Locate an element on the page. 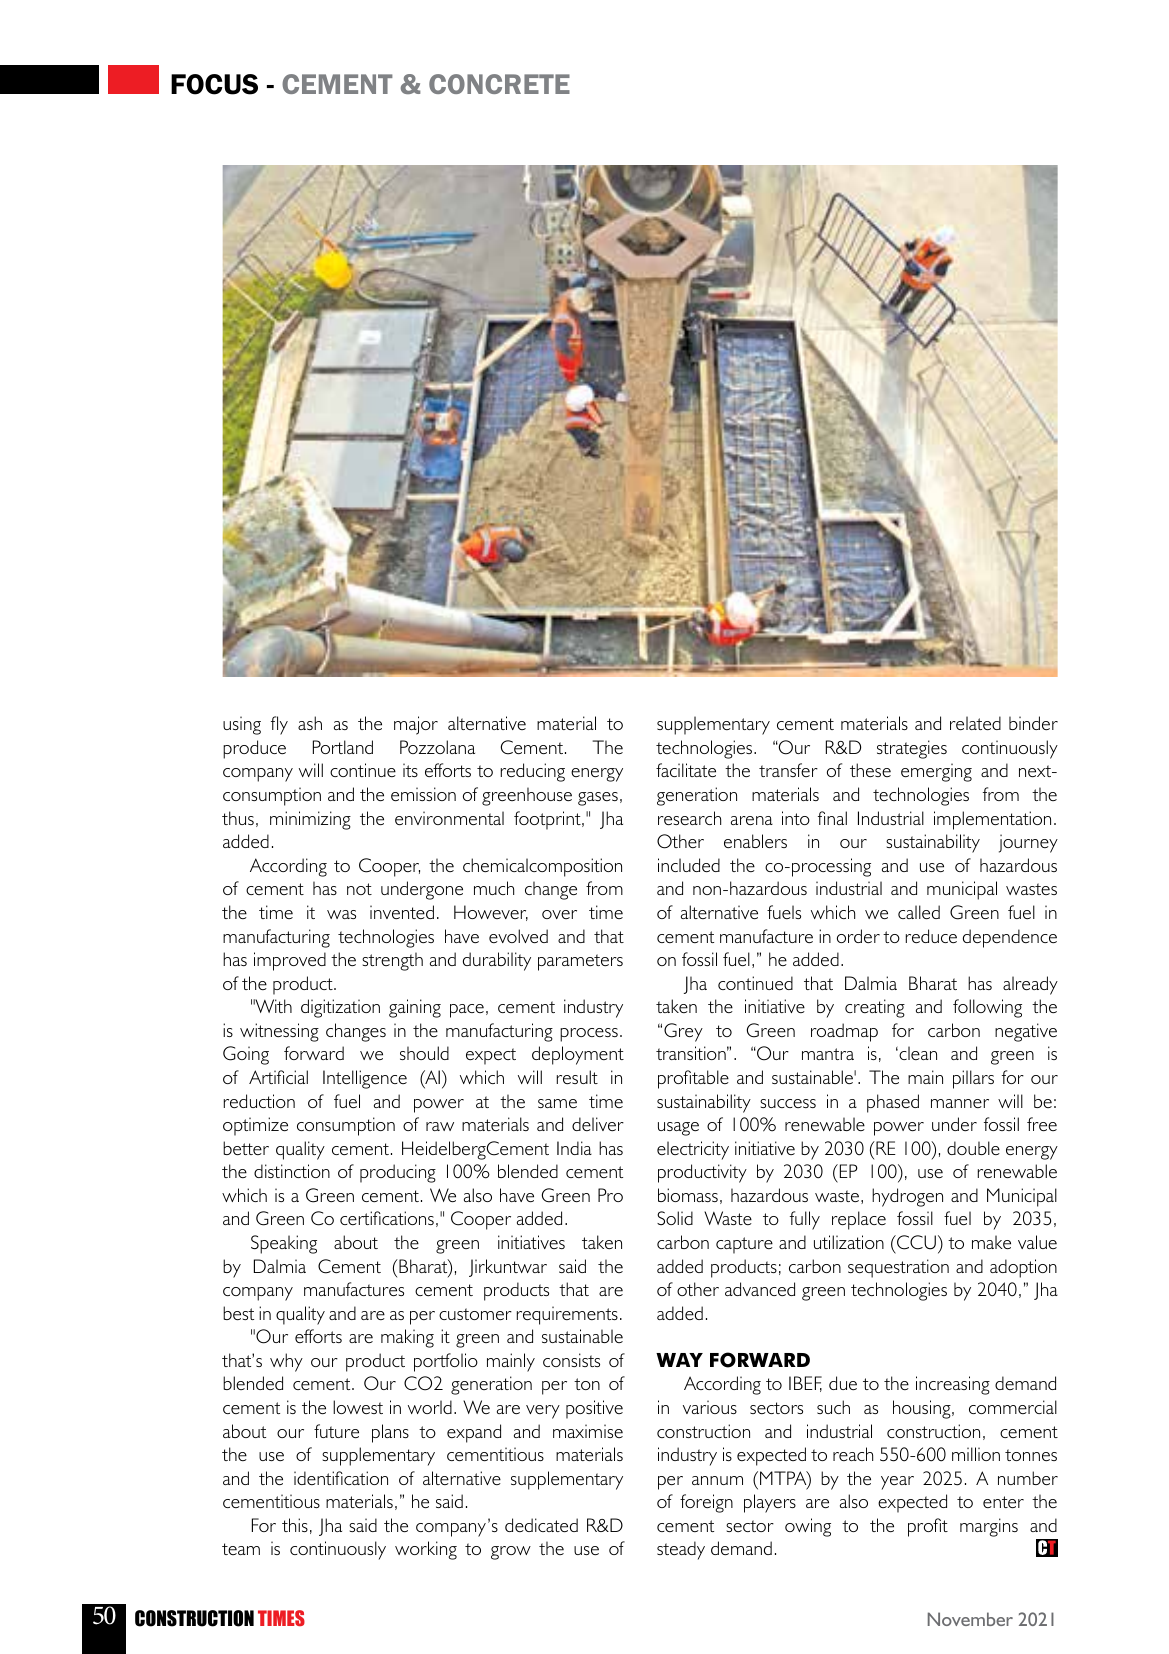  included is located at coordinates (689, 865).
